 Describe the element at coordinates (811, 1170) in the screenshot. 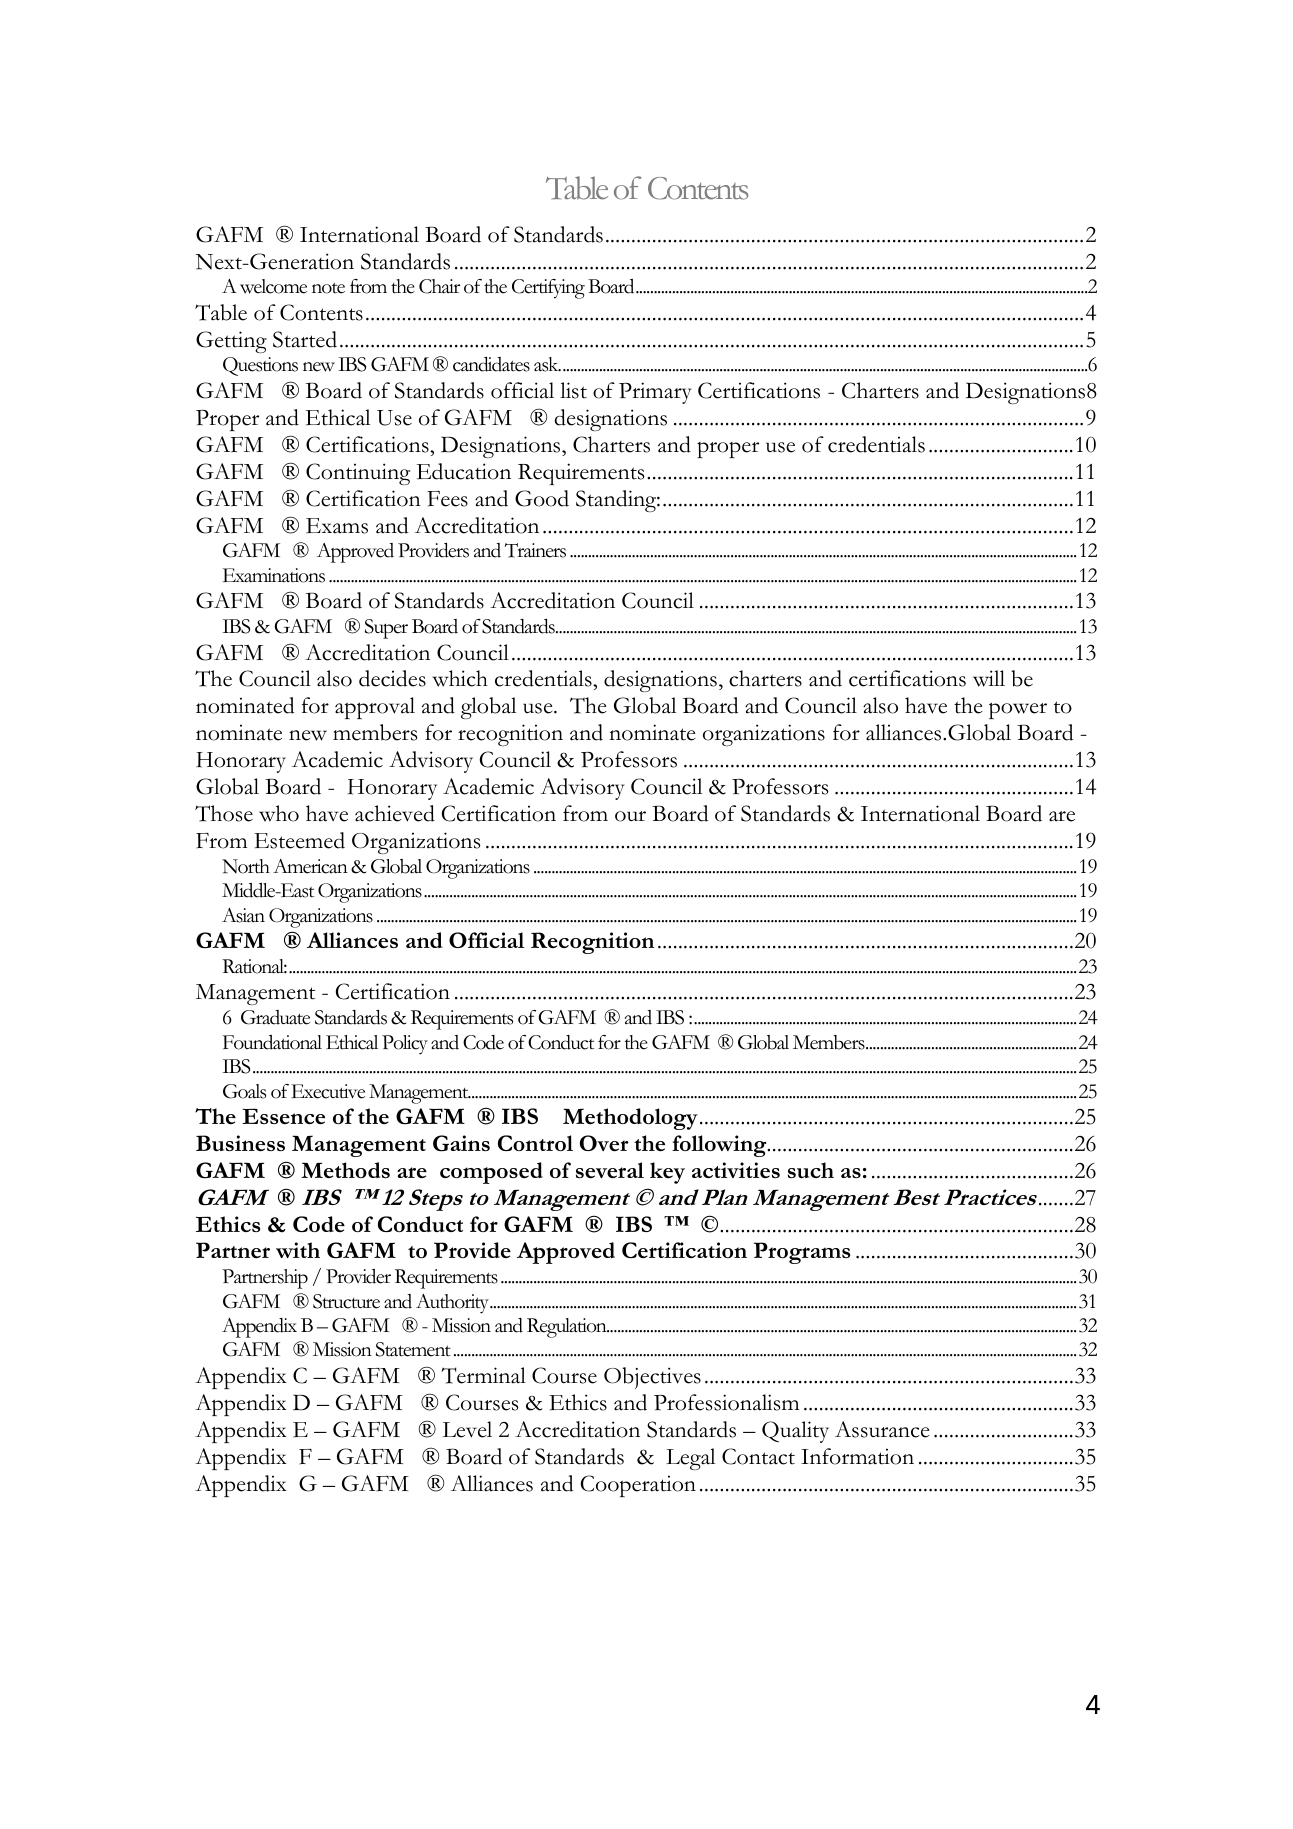

I see `such` at that location.
